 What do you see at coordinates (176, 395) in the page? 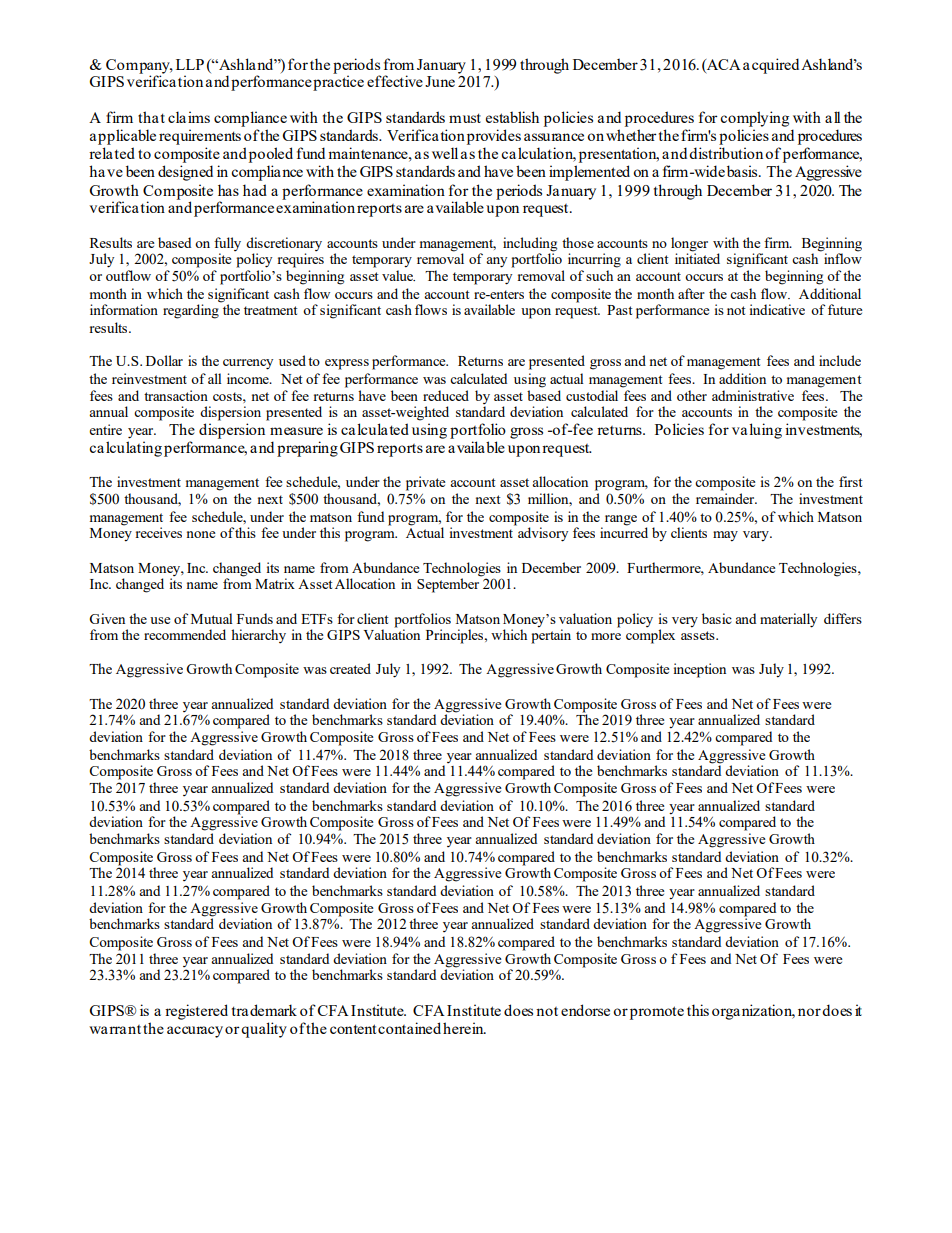
I see `transaction` at bounding box center [176, 395].
